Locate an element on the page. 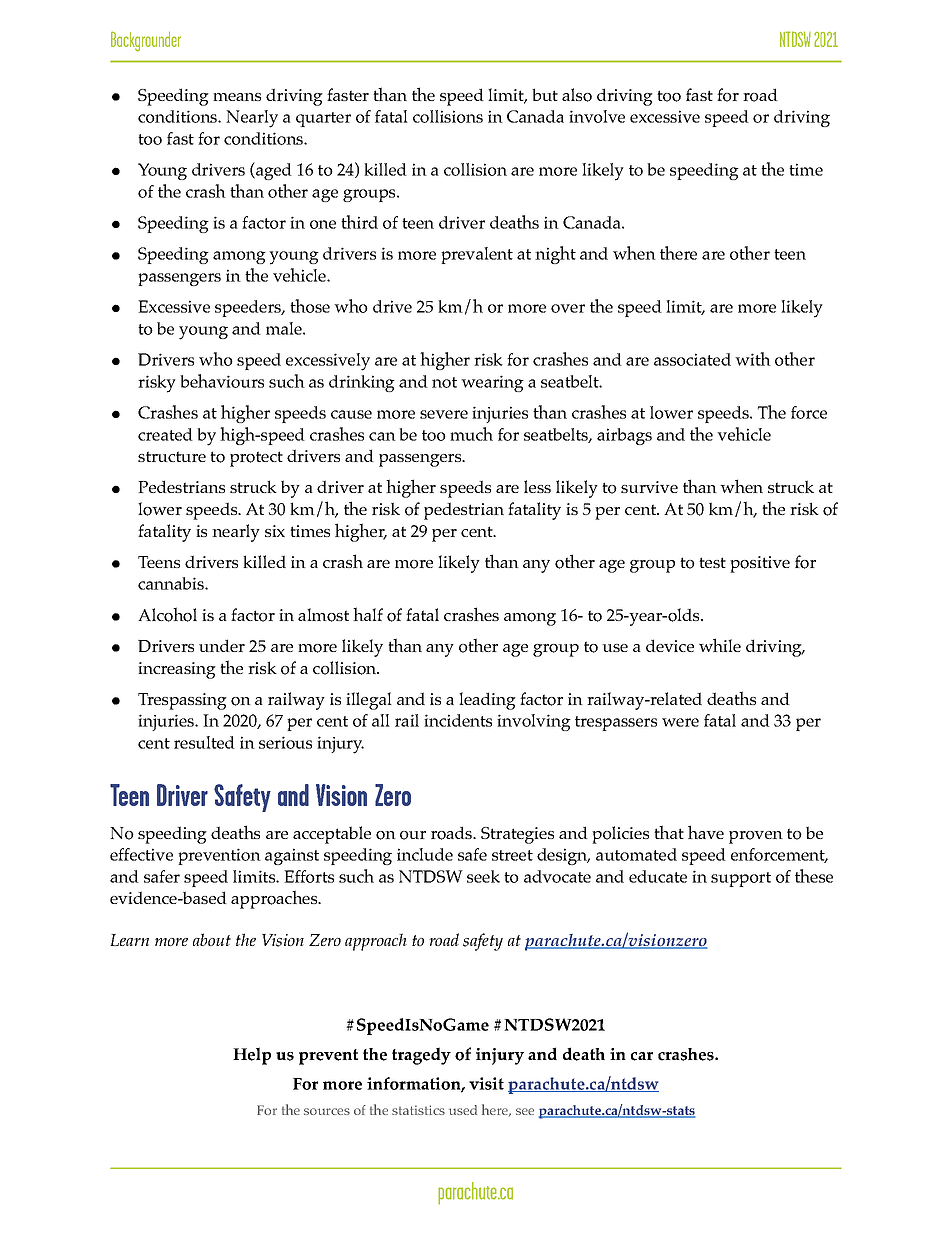 This image has height=1233, width=952. involve is located at coordinates (597, 116).
